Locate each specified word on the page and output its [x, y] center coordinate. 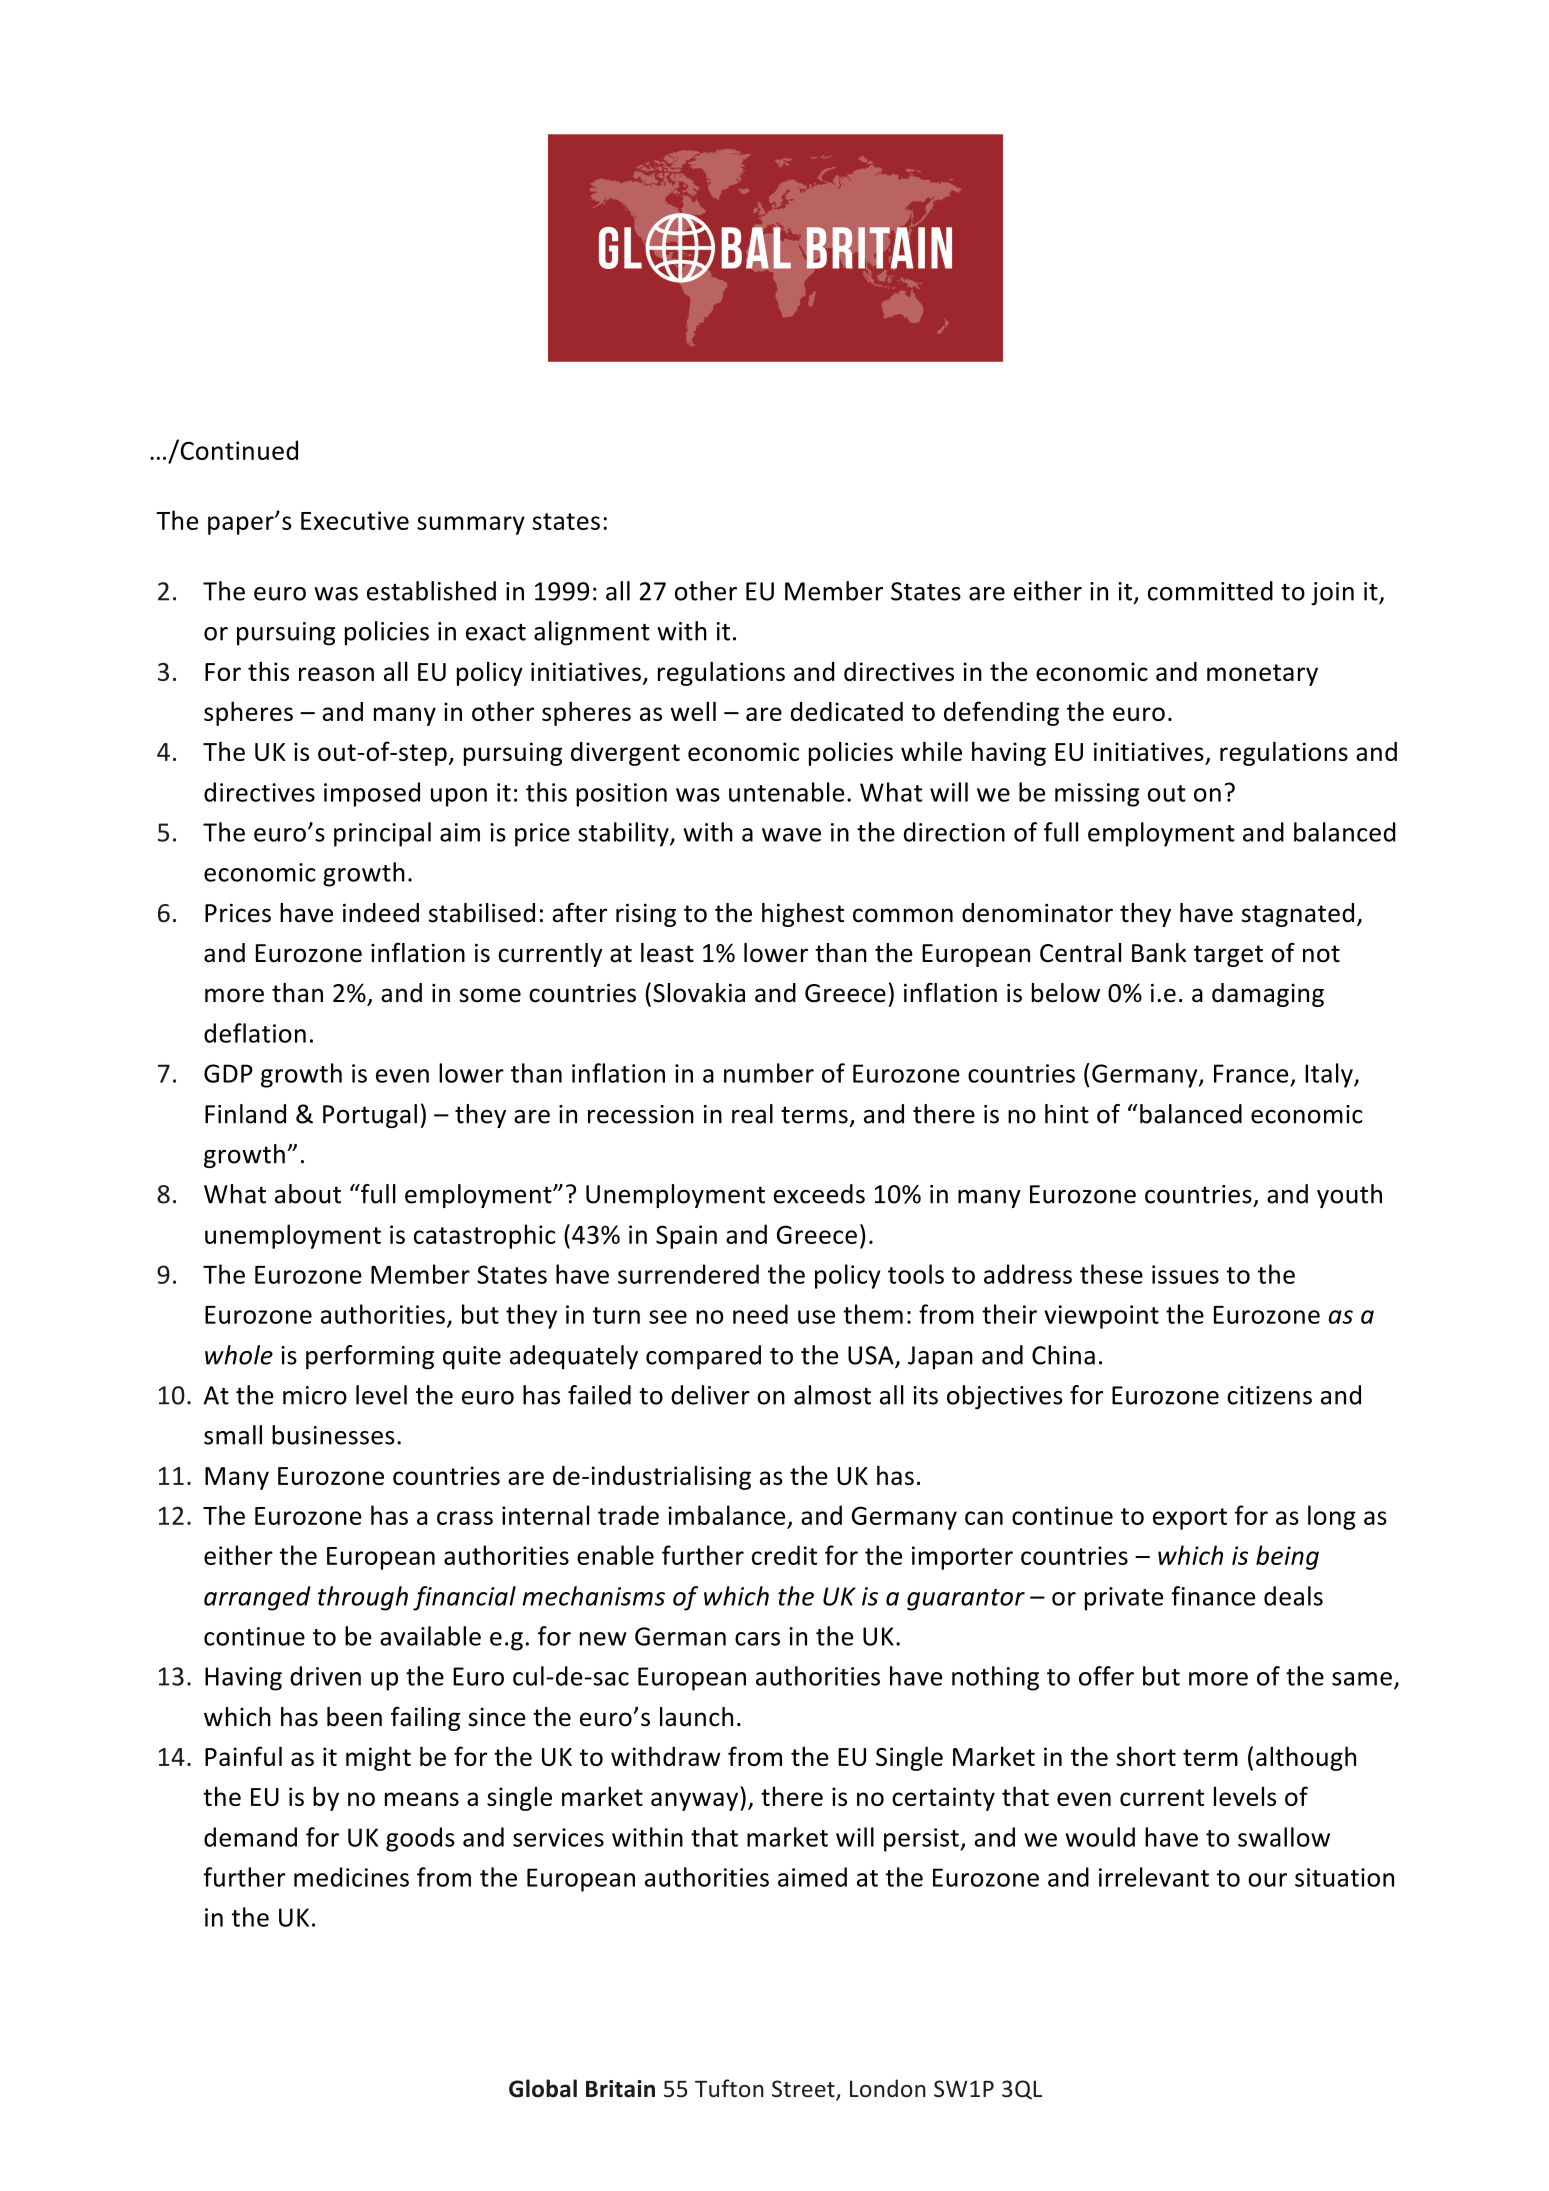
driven [325, 1676]
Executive [355, 520]
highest [803, 915]
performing [370, 1357]
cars [757, 1639]
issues [1185, 1274]
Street [804, 2090]
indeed [381, 913]
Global [543, 2088]
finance [1213, 1596]
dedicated [847, 711]
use [816, 1317]
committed [1210, 591]
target [1228, 956]
